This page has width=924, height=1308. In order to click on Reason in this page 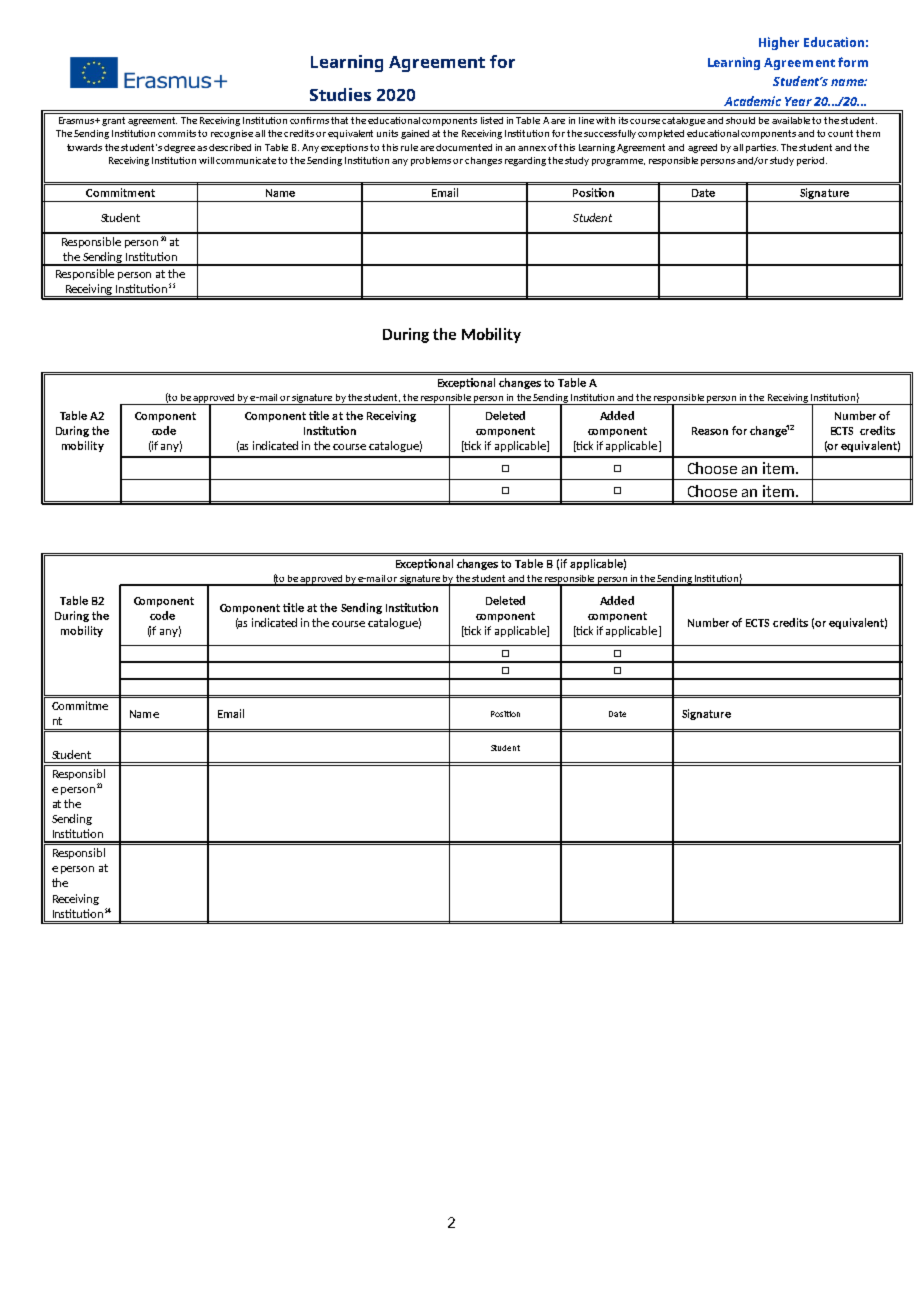, I will do `click(710, 431)`.
